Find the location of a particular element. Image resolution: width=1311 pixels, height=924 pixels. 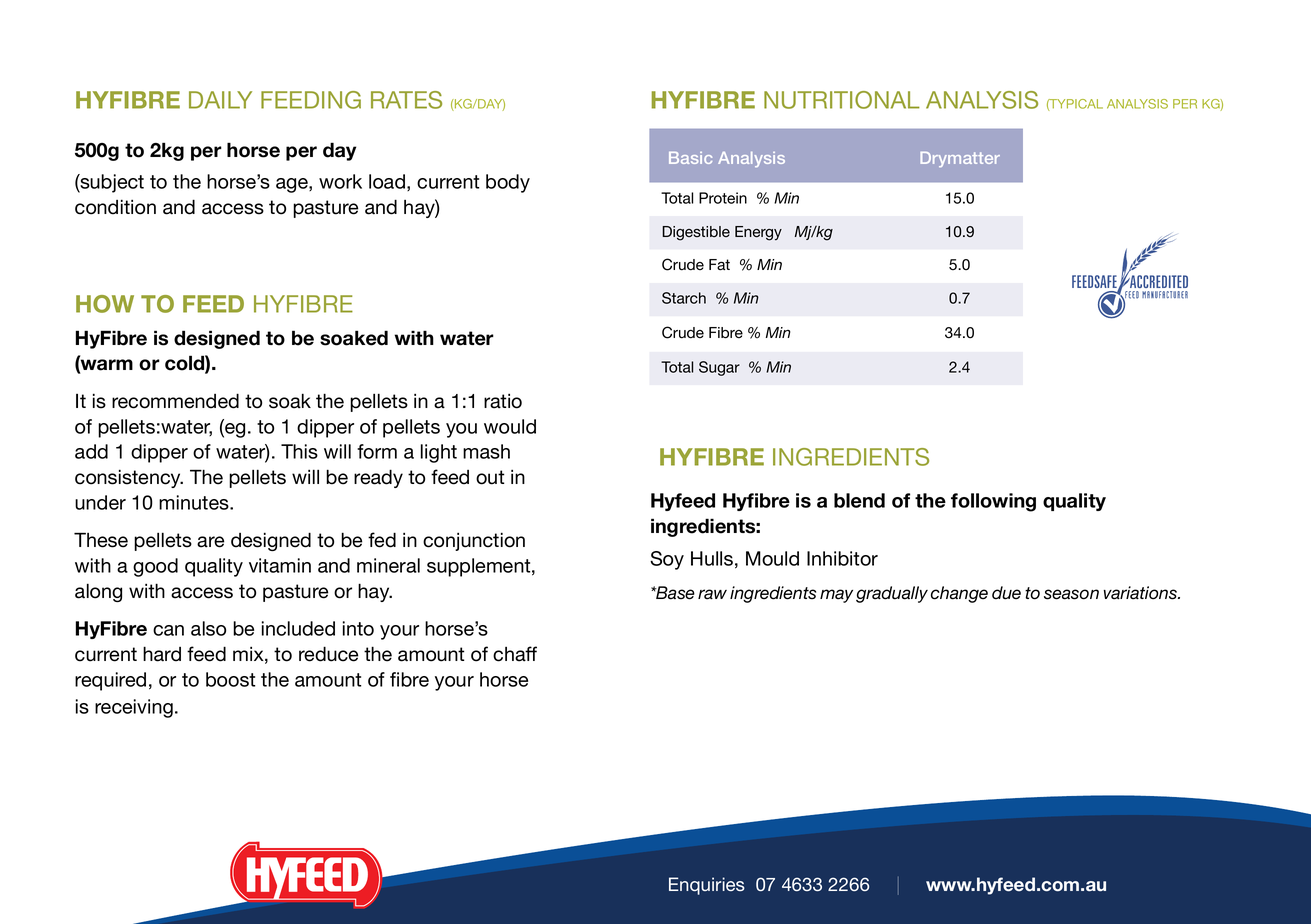

NUTRITIONAL is located at coordinates (842, 100).
